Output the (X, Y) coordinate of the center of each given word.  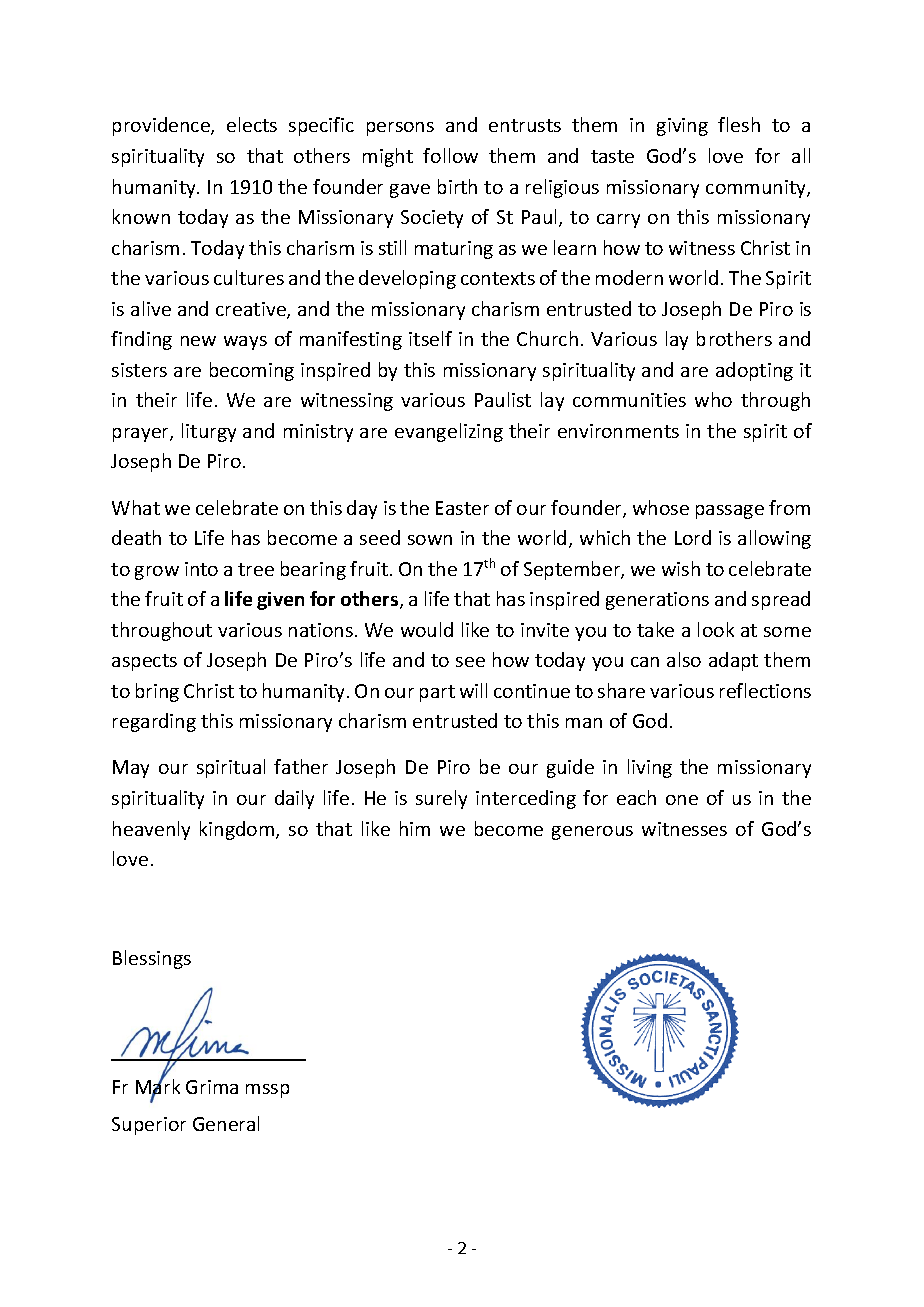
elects (252, 124)
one (682, 800)
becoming (252, 371)
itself (430, 338)
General (226, 1123)
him (415, 828)
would (427, 629)
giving (682, 127)
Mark (158, 1087)
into (201, 569)
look (716, 629)
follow (450, 155)
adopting (754, 371)
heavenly (151, 830)
